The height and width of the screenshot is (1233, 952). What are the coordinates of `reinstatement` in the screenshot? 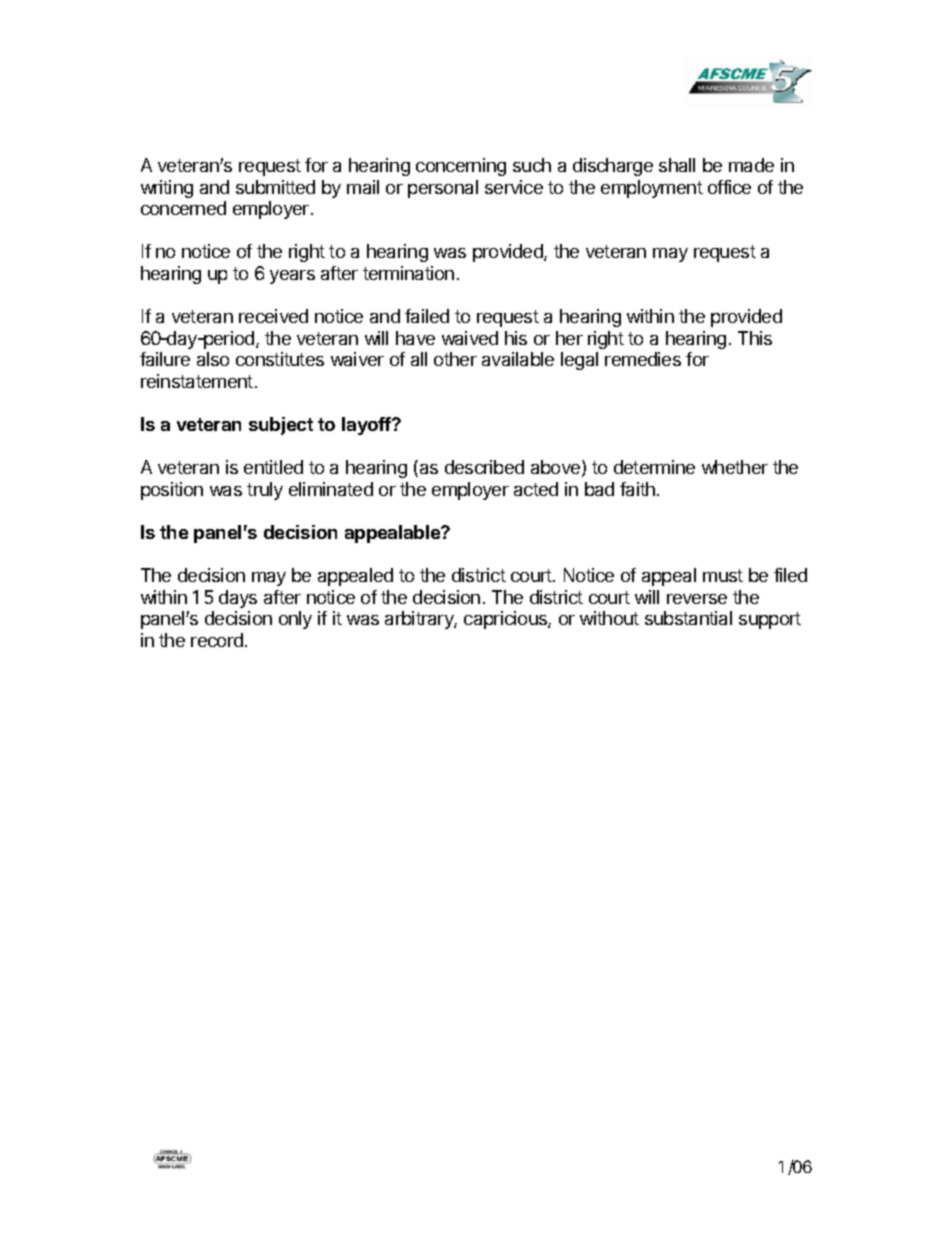 It's located at (197, 381).
